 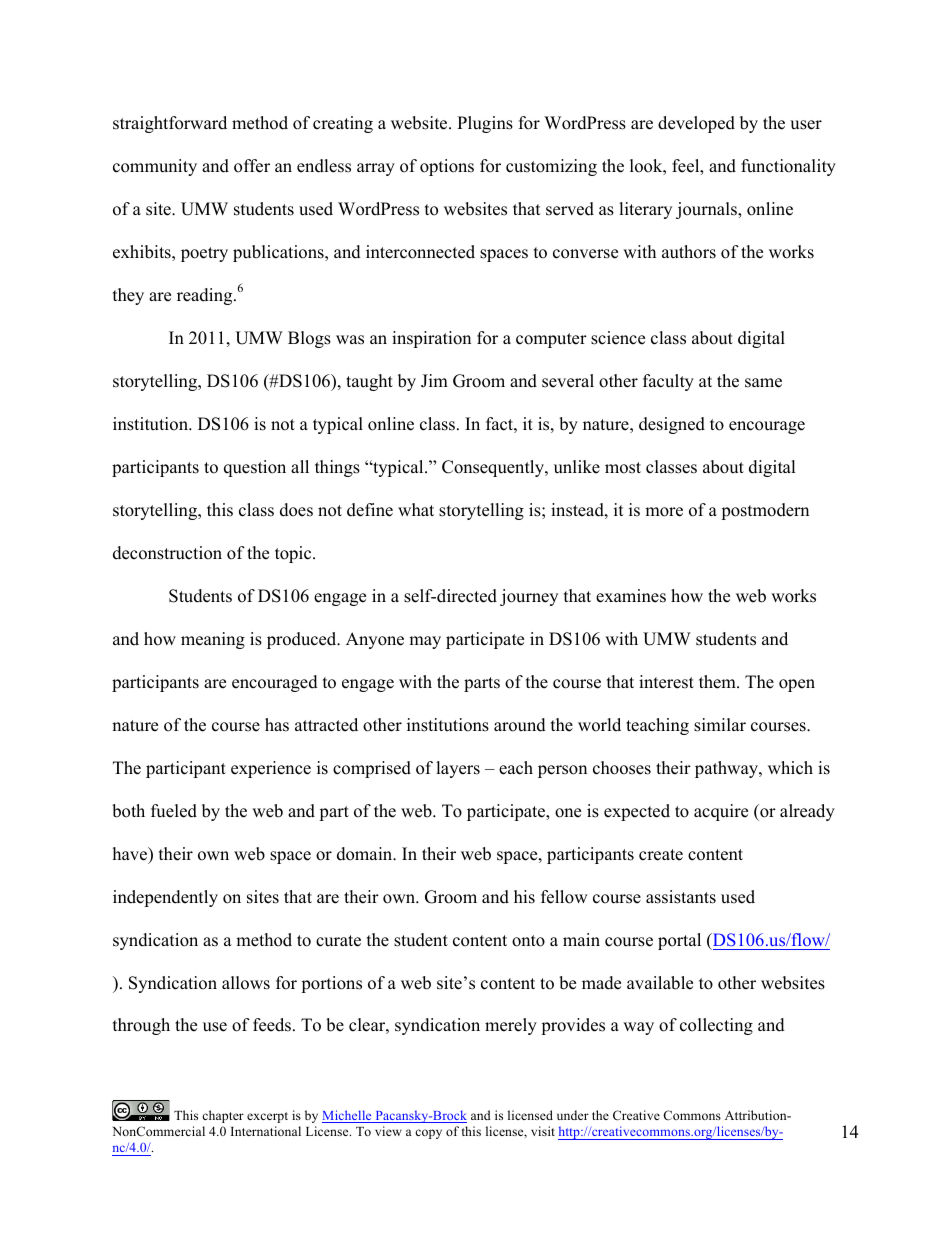 What do you see at coordinates (564, 897) in the screenshot?
I see `fellow` at bounding box center [564, 897].
